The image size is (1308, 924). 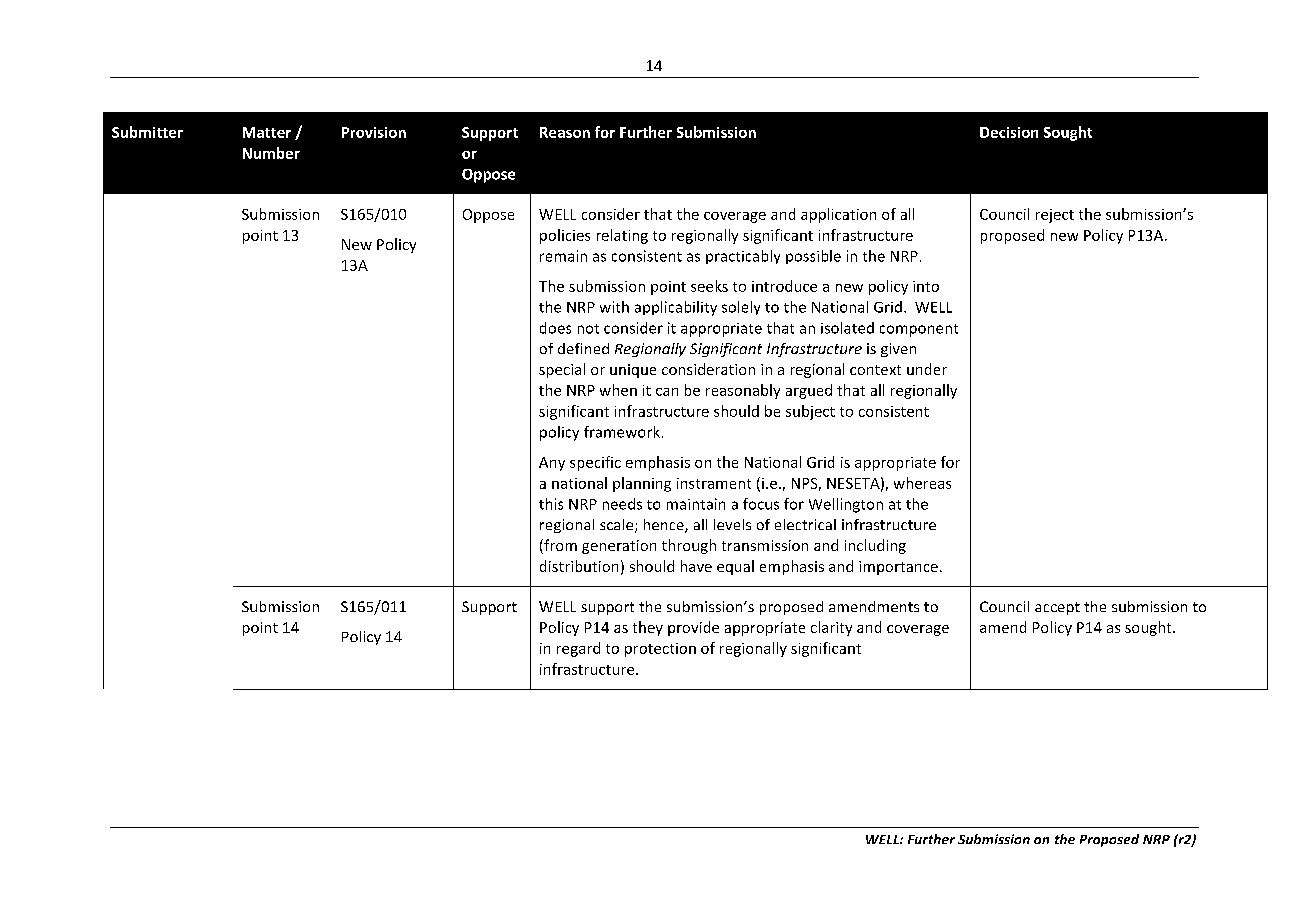 What do you see at coordinates (374, 132) in the document?
I see `Provision` at bounding box center [374, 132].
